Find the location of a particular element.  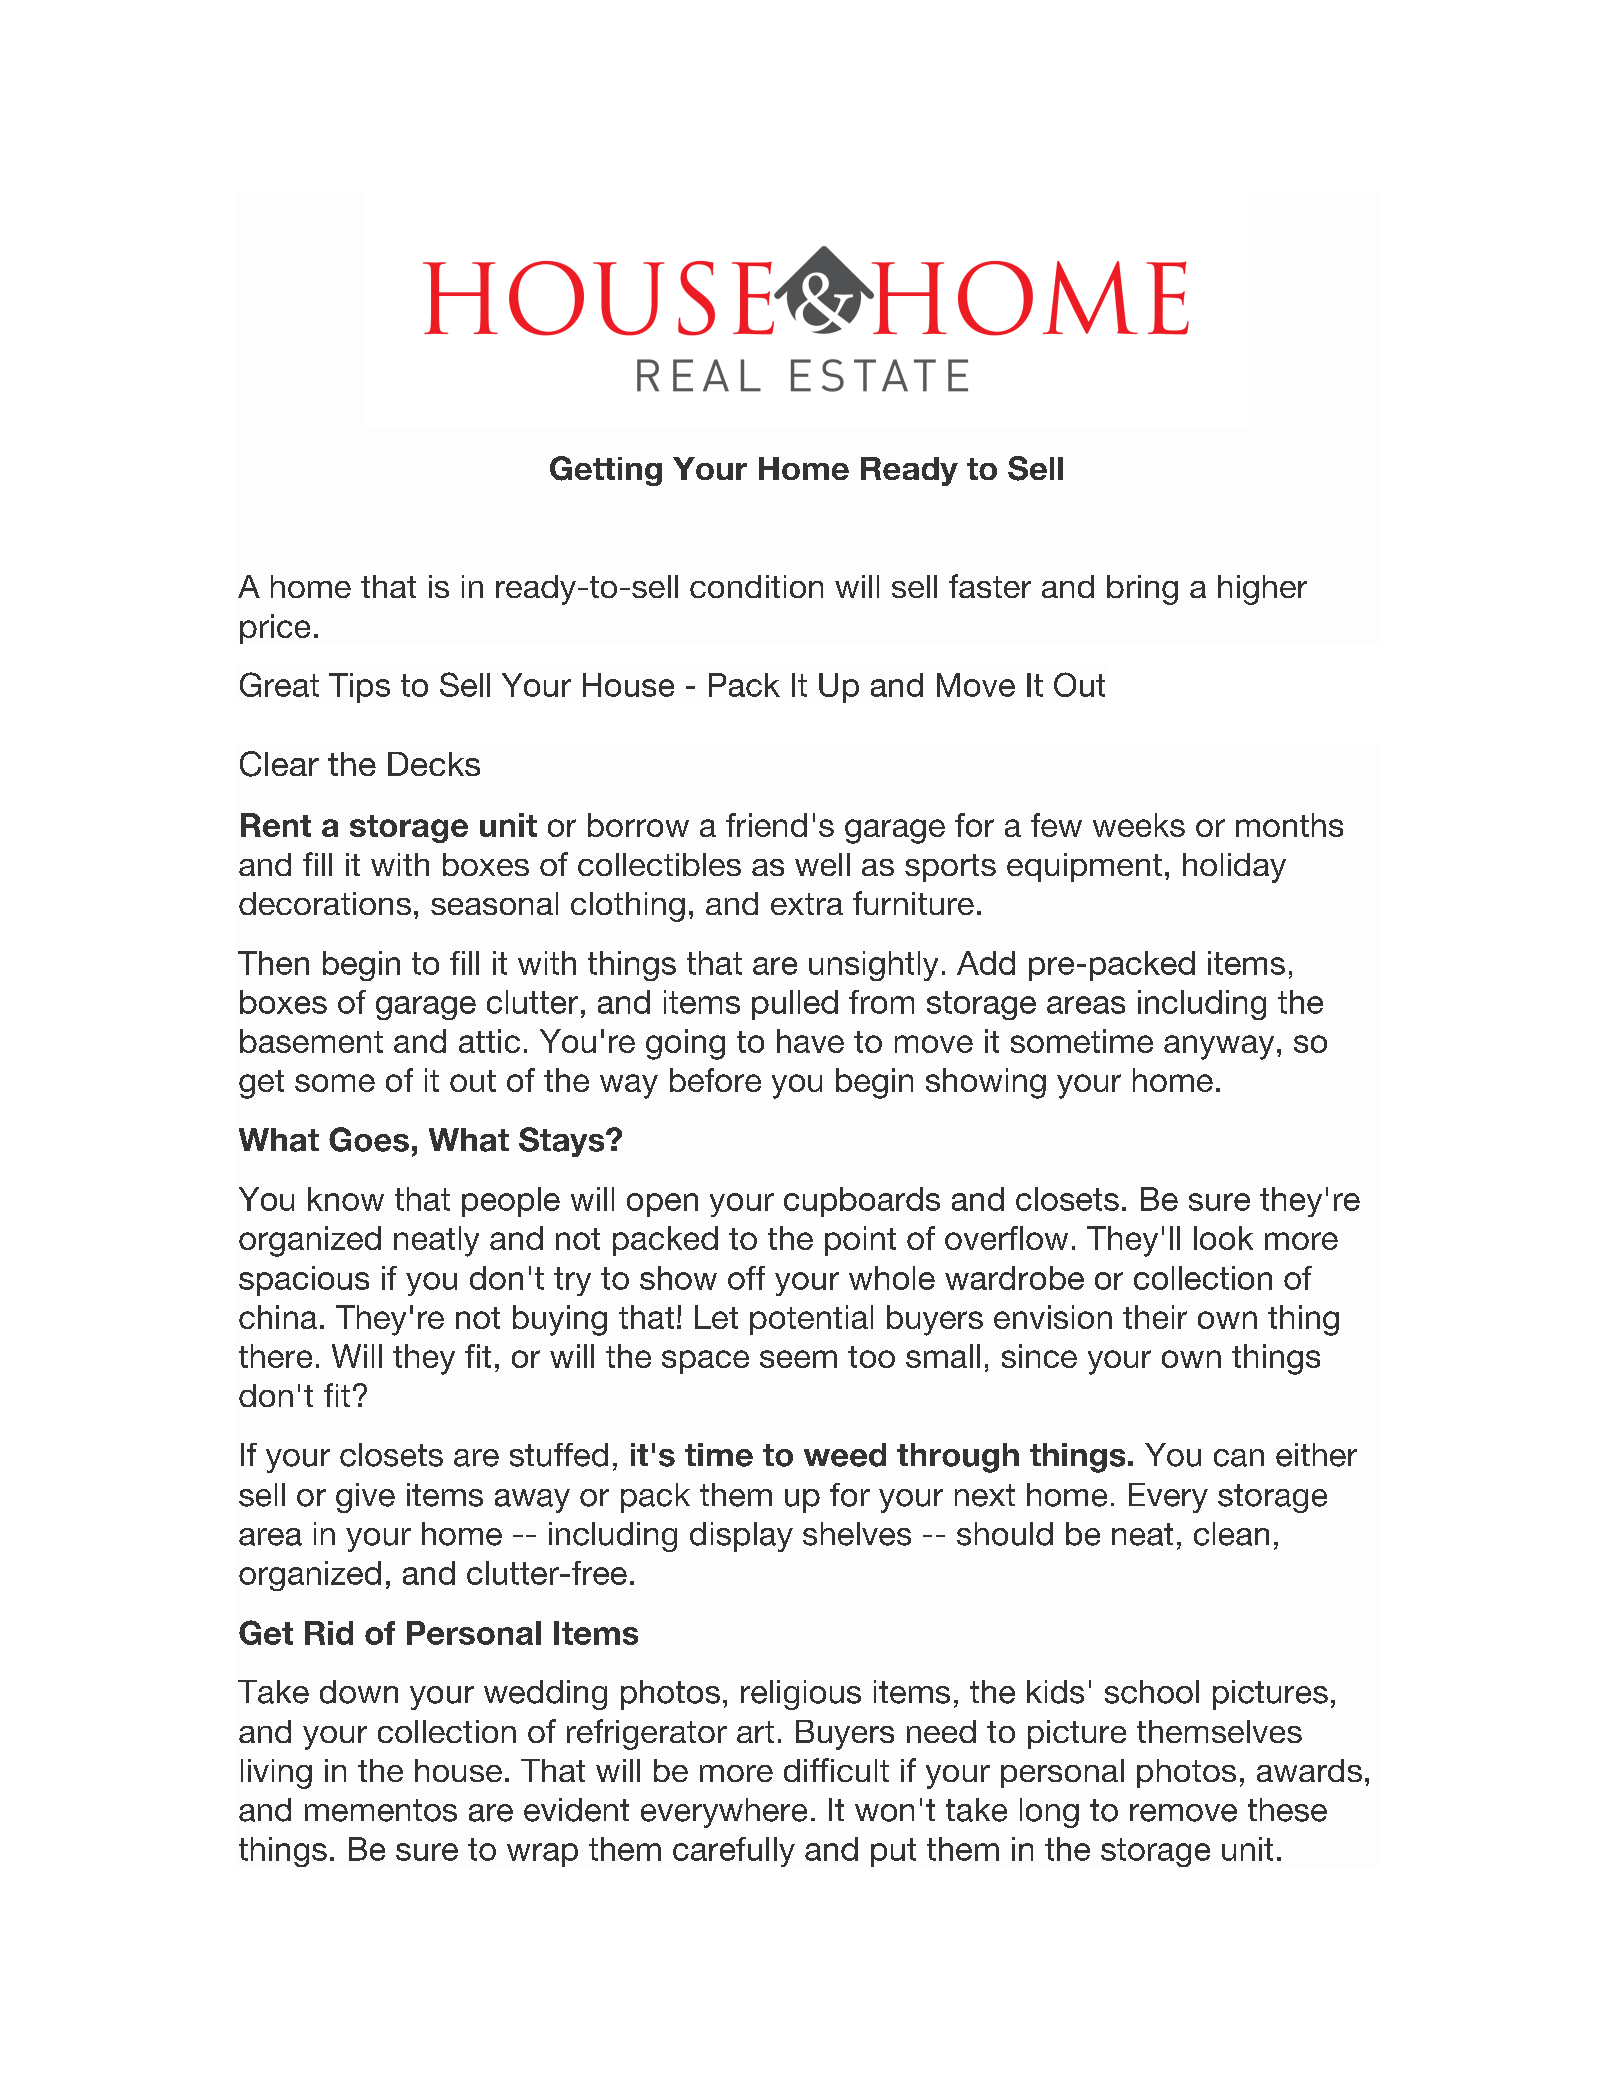

decorations is located at coordinates (325, 903).
